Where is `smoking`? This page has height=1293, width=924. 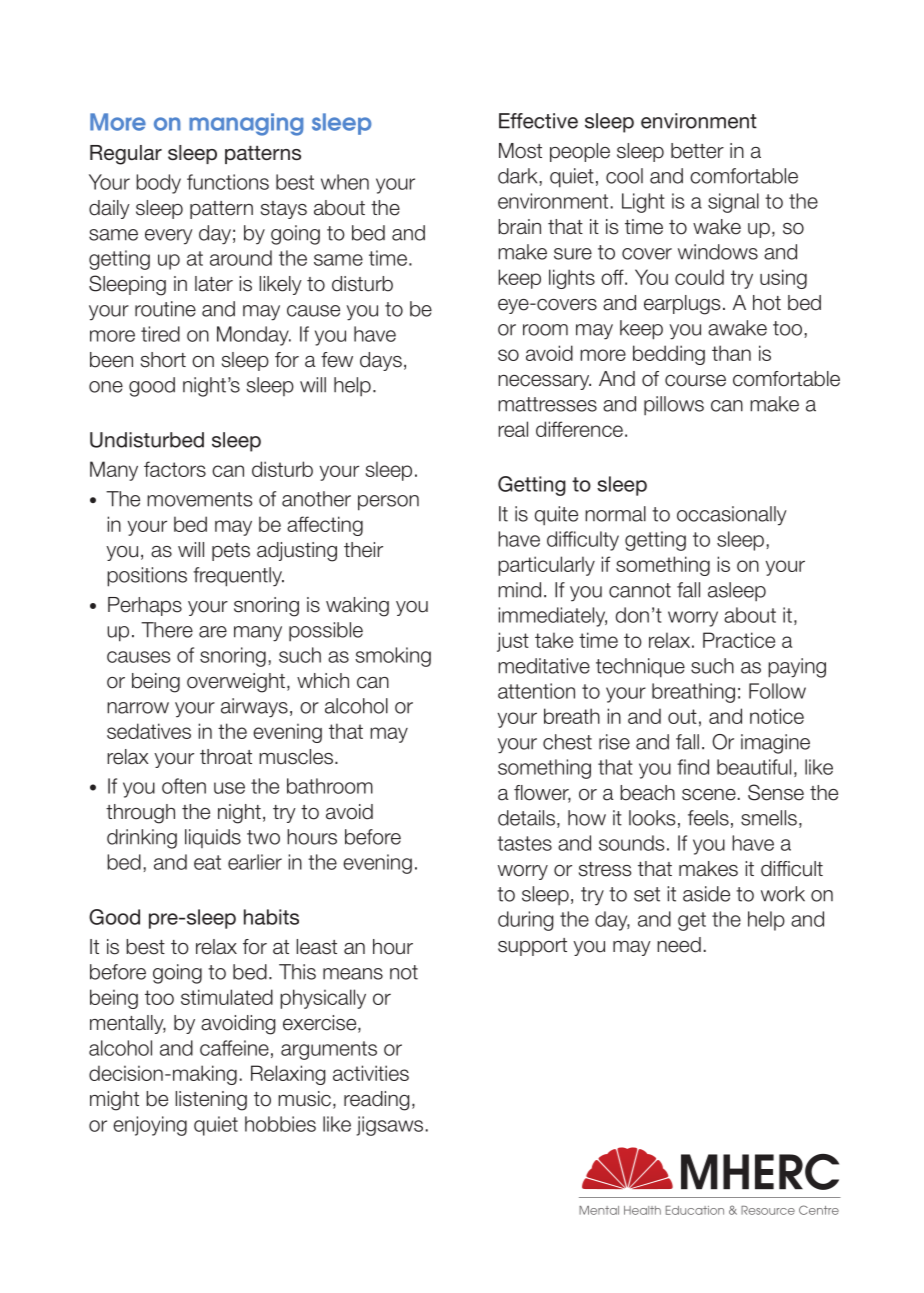 smoking is located at coordinates (393, 657).
